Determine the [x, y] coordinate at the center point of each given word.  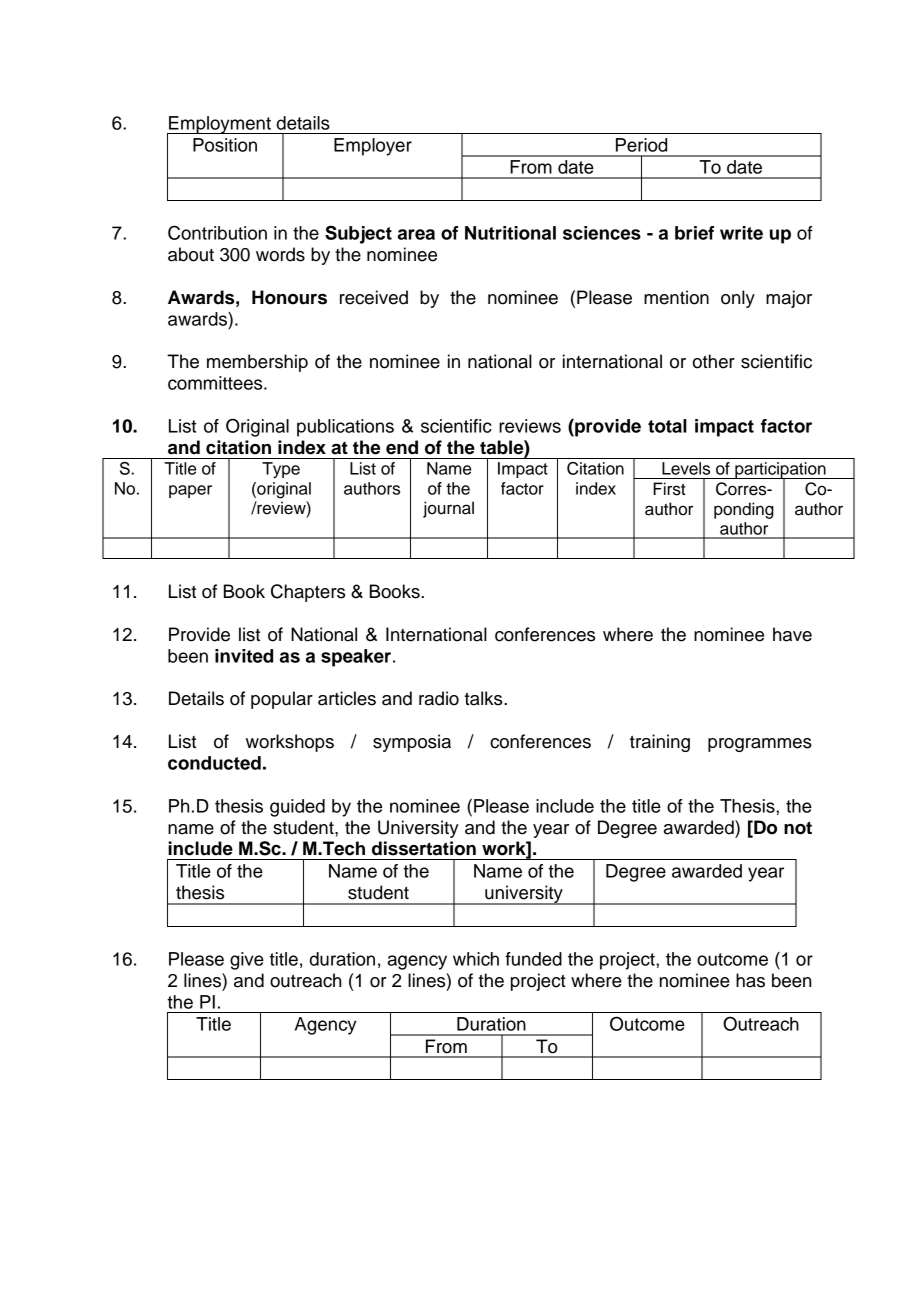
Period [641, 145]
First [669, 489]
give [247, 961]
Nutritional [510, 233]
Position [225, 145]
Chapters [308, 593]
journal [448, 509]
